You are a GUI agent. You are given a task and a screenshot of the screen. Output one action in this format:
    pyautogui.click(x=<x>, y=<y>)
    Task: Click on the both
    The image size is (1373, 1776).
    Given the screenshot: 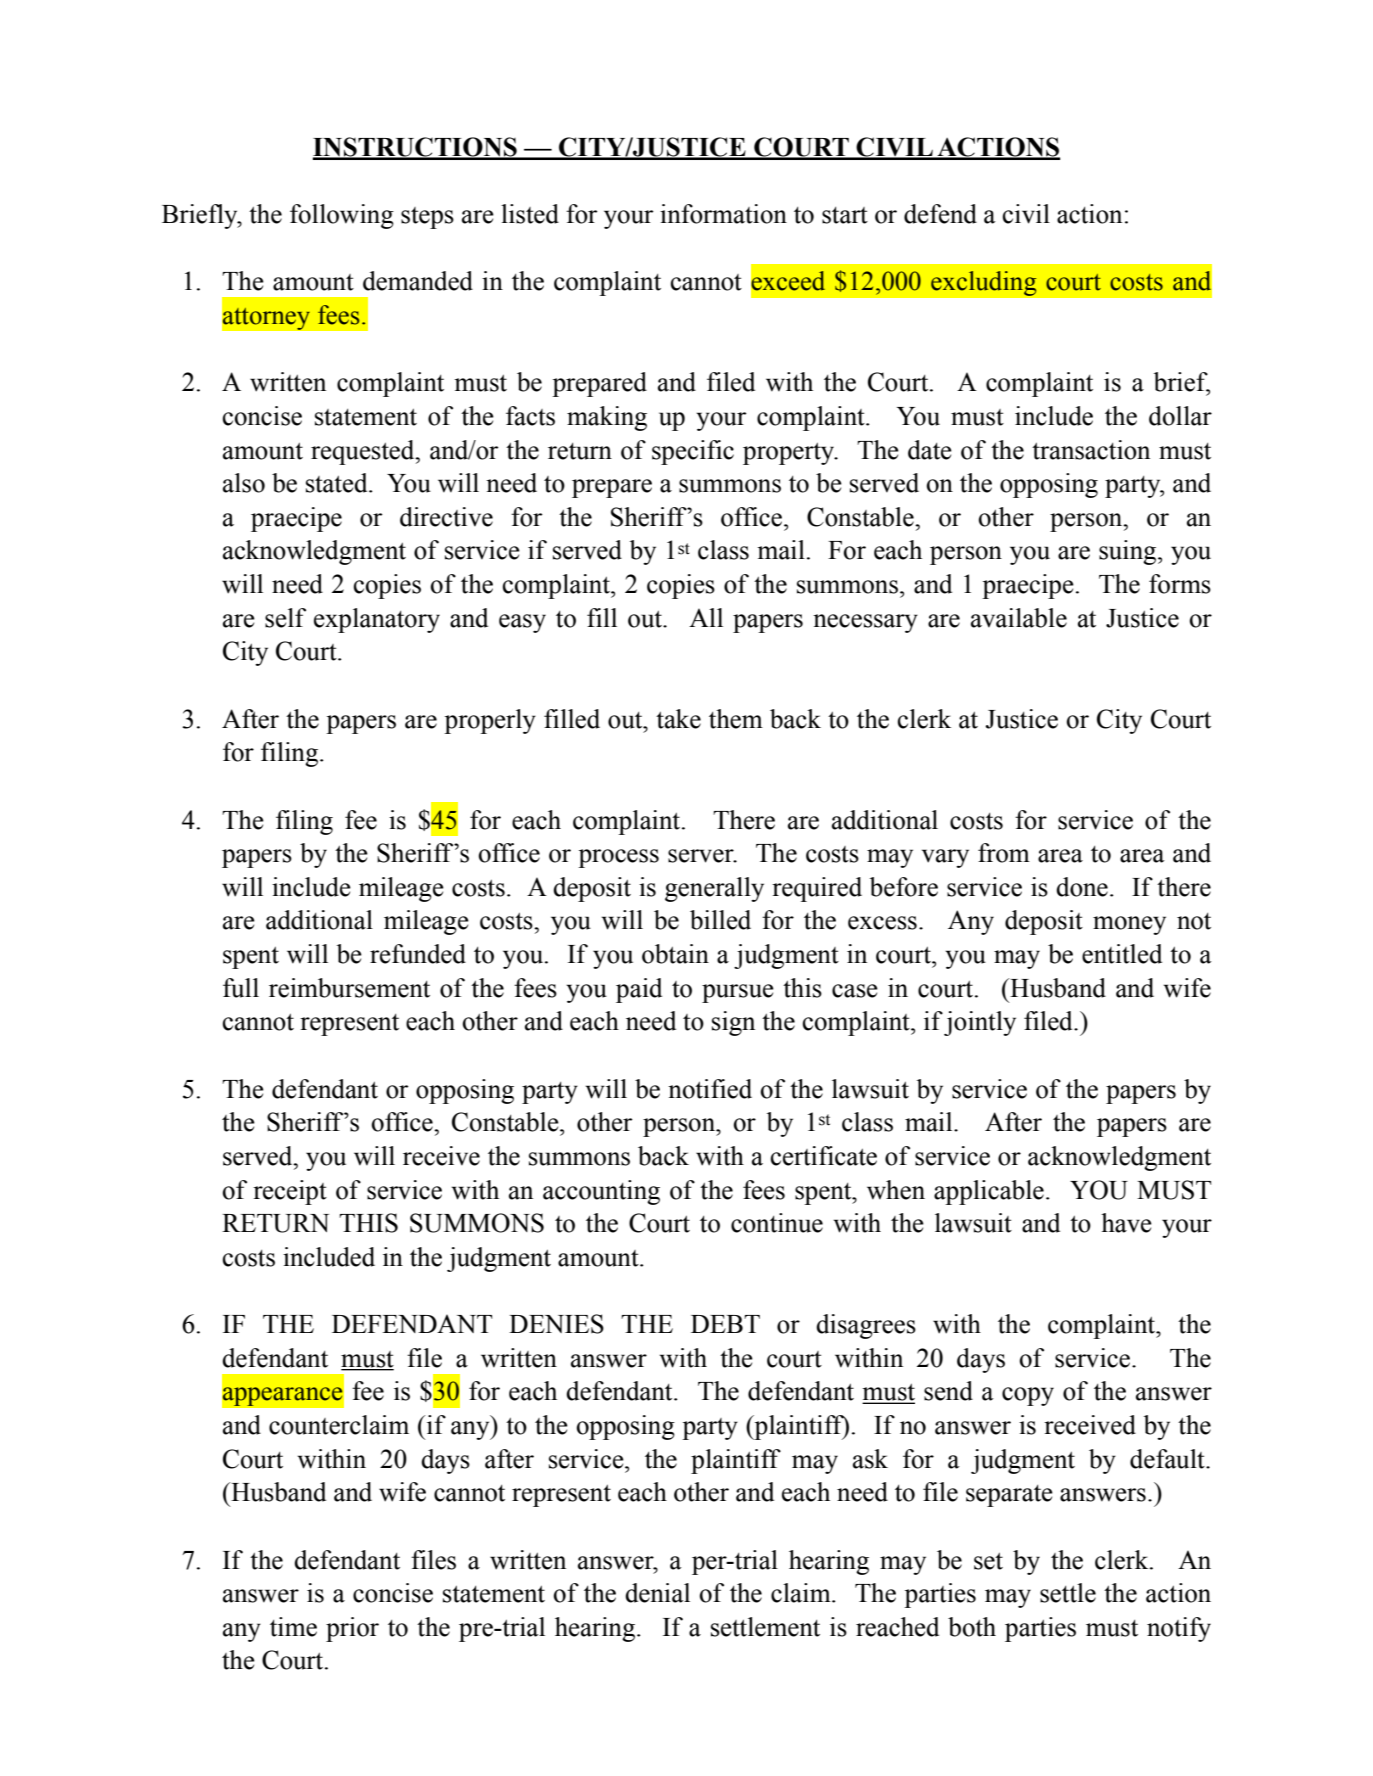 What is the action you would take?
    pyautogui.click(x=972, y=1627)
